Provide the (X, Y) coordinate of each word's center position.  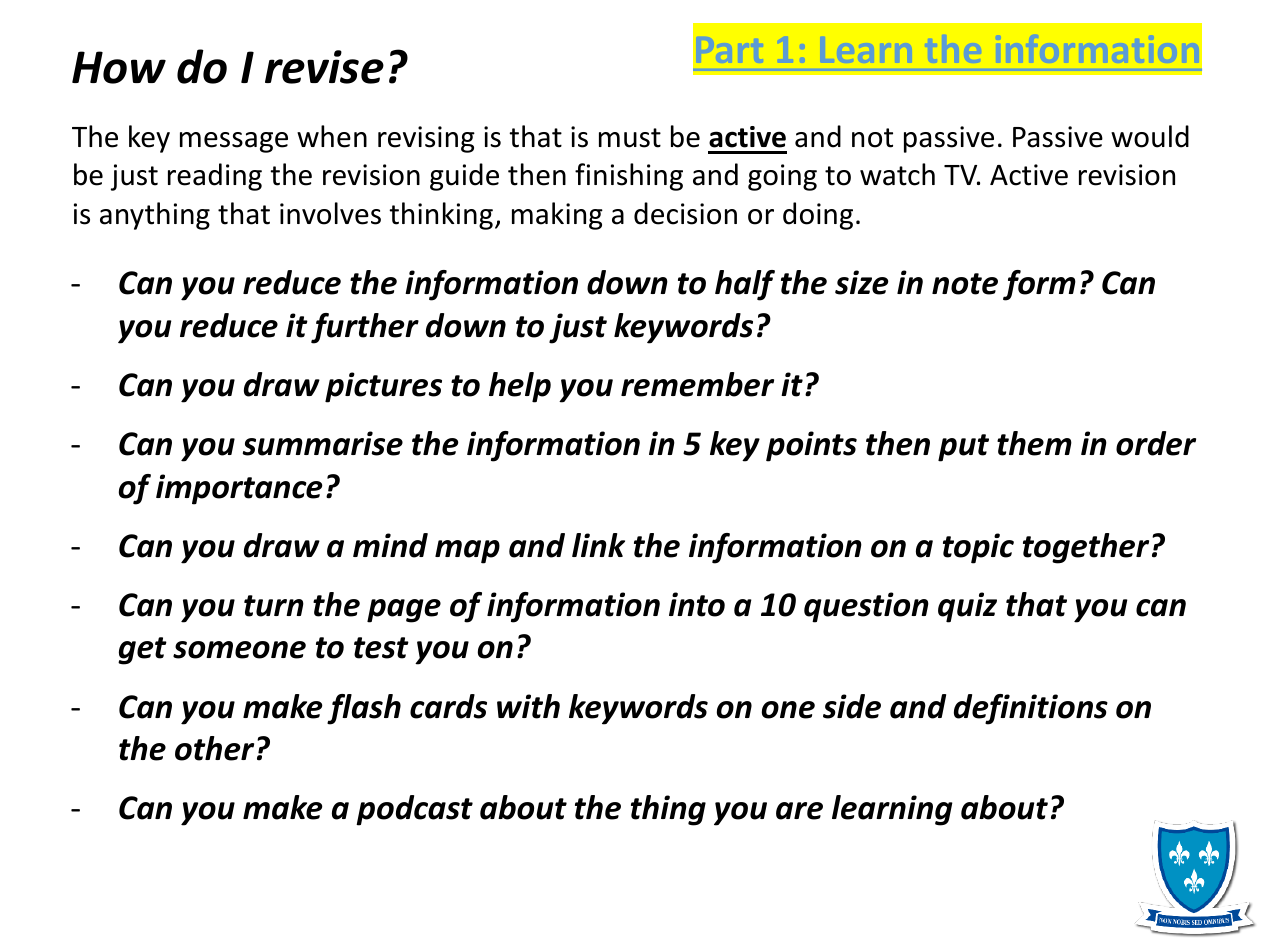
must (630, 138)
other (214, 748)
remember (697, 384)
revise (324, 67)
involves (330, 213)
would (1150, 136)
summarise (323, 443)
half (745, 285)
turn (274, 606)
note (965, 284)
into (697, 604)
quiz (967, 607)
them (1034, 443)
